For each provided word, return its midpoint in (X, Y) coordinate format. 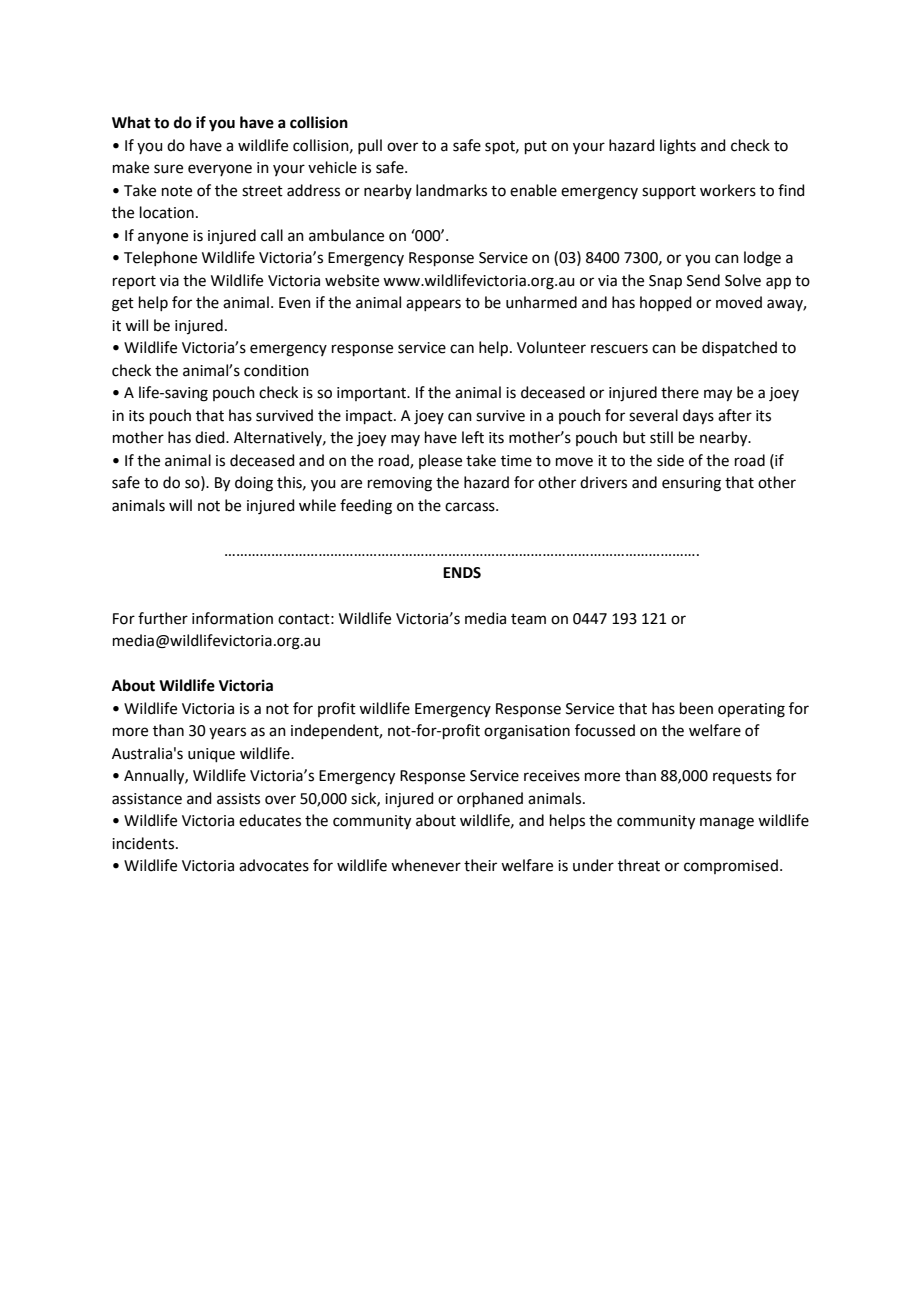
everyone (220, 170)
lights (678, 147)
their (480, 865)
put (536, 147)
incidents (144, 843)
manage (727, 823)
